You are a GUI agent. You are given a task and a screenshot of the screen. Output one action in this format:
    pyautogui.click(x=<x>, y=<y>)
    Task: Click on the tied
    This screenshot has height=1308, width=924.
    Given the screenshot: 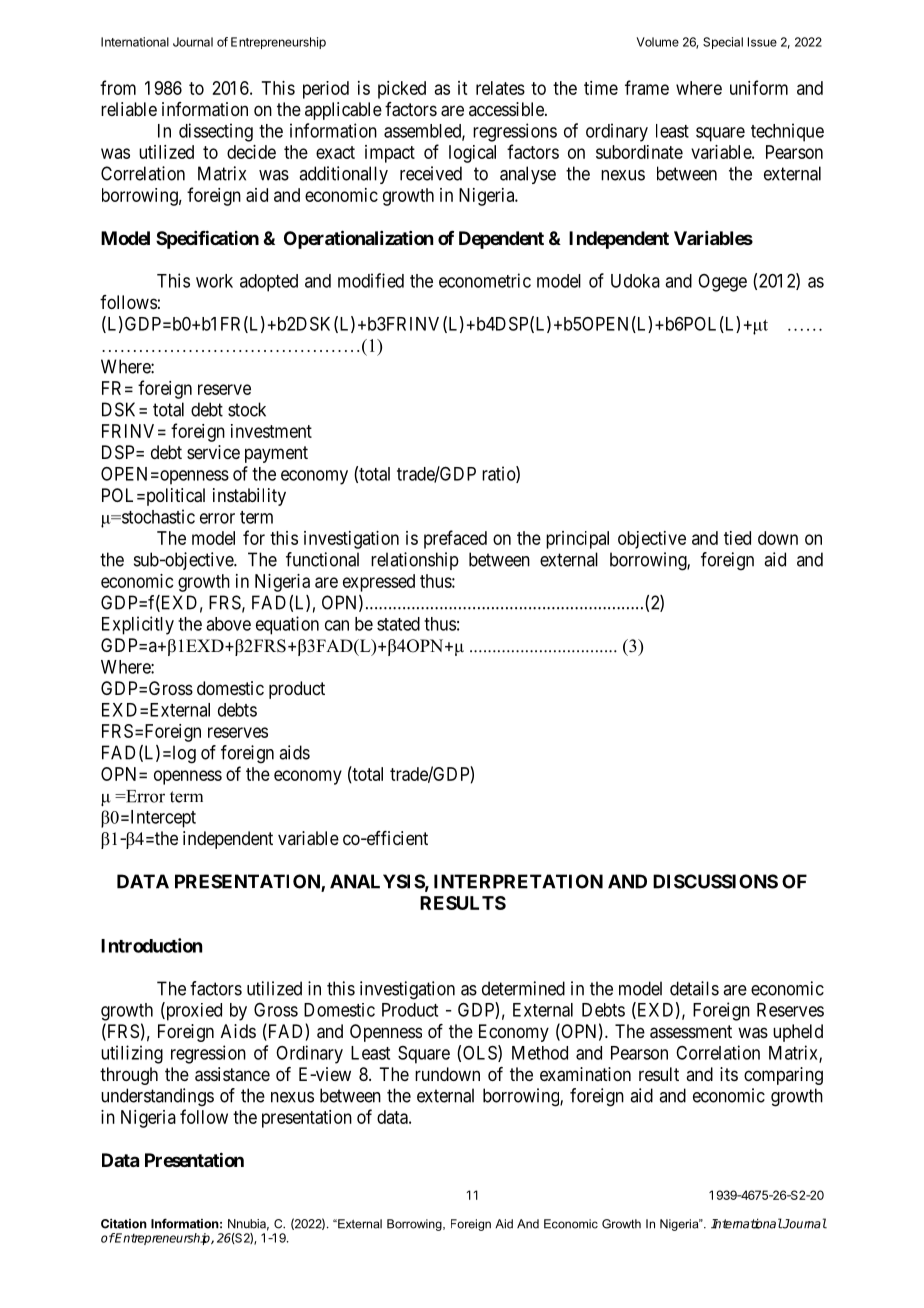 What is the action you would take?
    pyautogui.click(x=737, y=538)
